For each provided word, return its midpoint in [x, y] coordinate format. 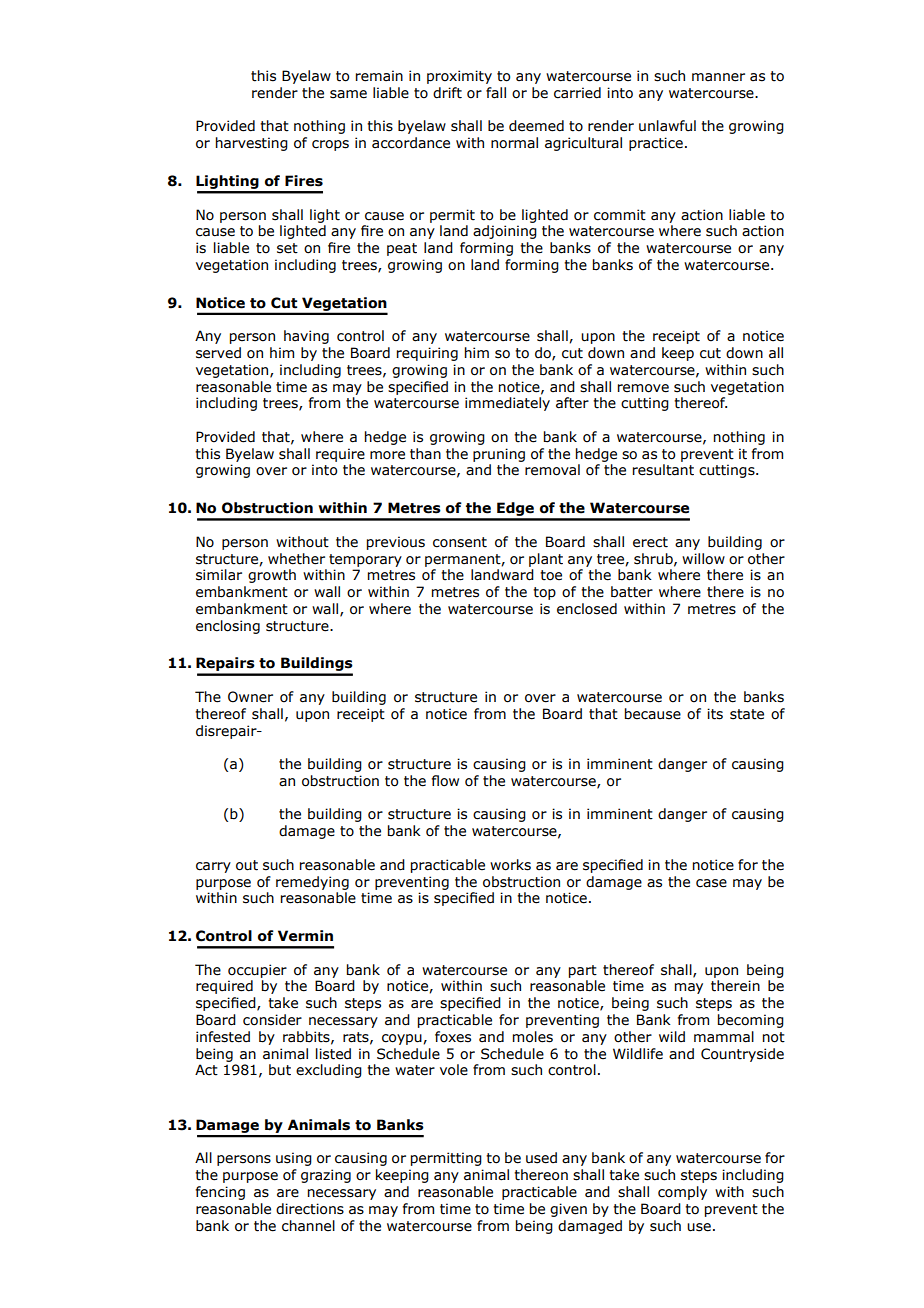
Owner [250, 697]
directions [310, 1209]
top [544, 593]
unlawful [667, 126]
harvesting [252, 144]
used [541, 1158]
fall [496, 93]
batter [632, 592]
